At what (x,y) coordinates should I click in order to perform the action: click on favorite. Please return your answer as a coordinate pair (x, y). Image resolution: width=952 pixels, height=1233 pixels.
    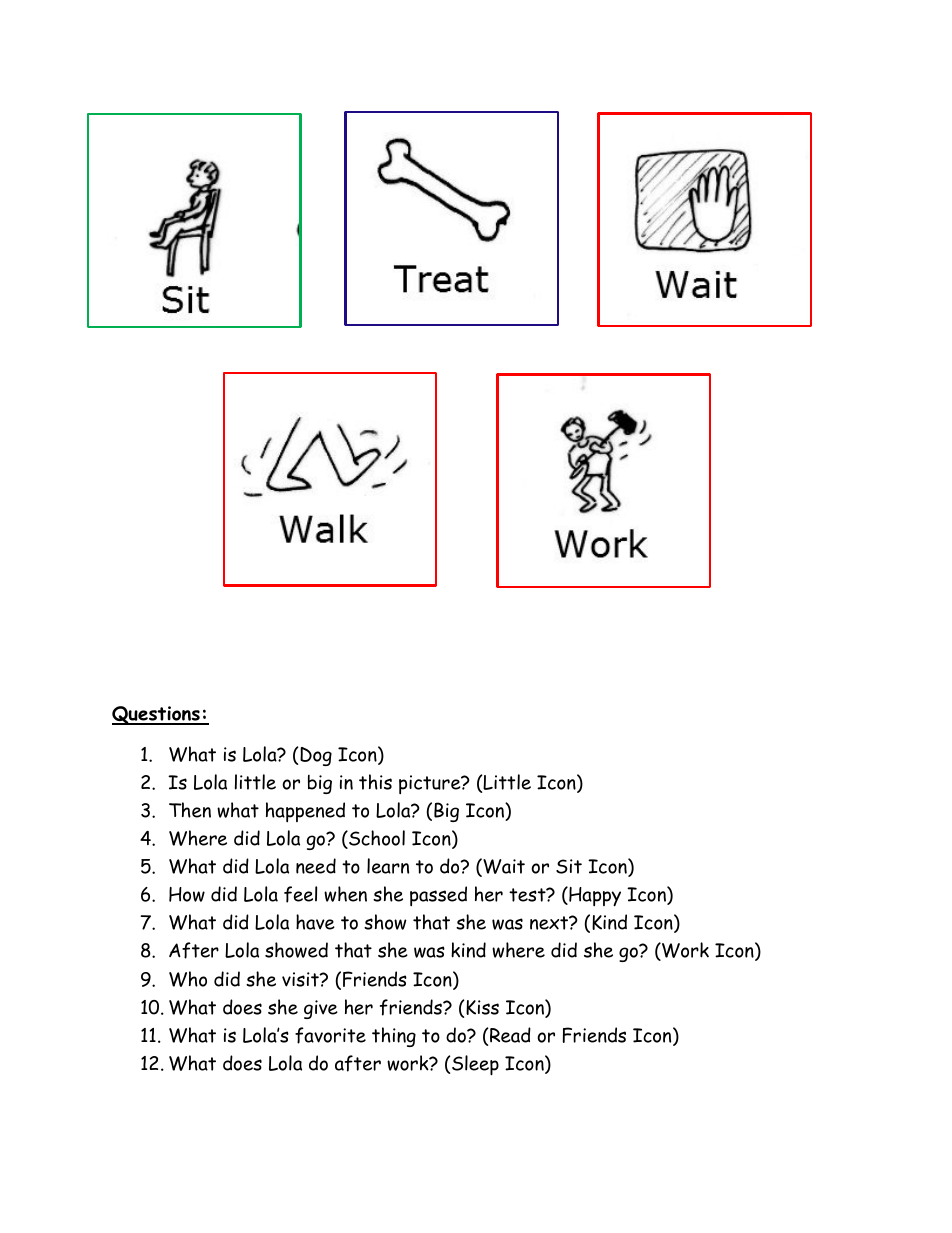
    Looking at the image, I should click on (330, 1035).
